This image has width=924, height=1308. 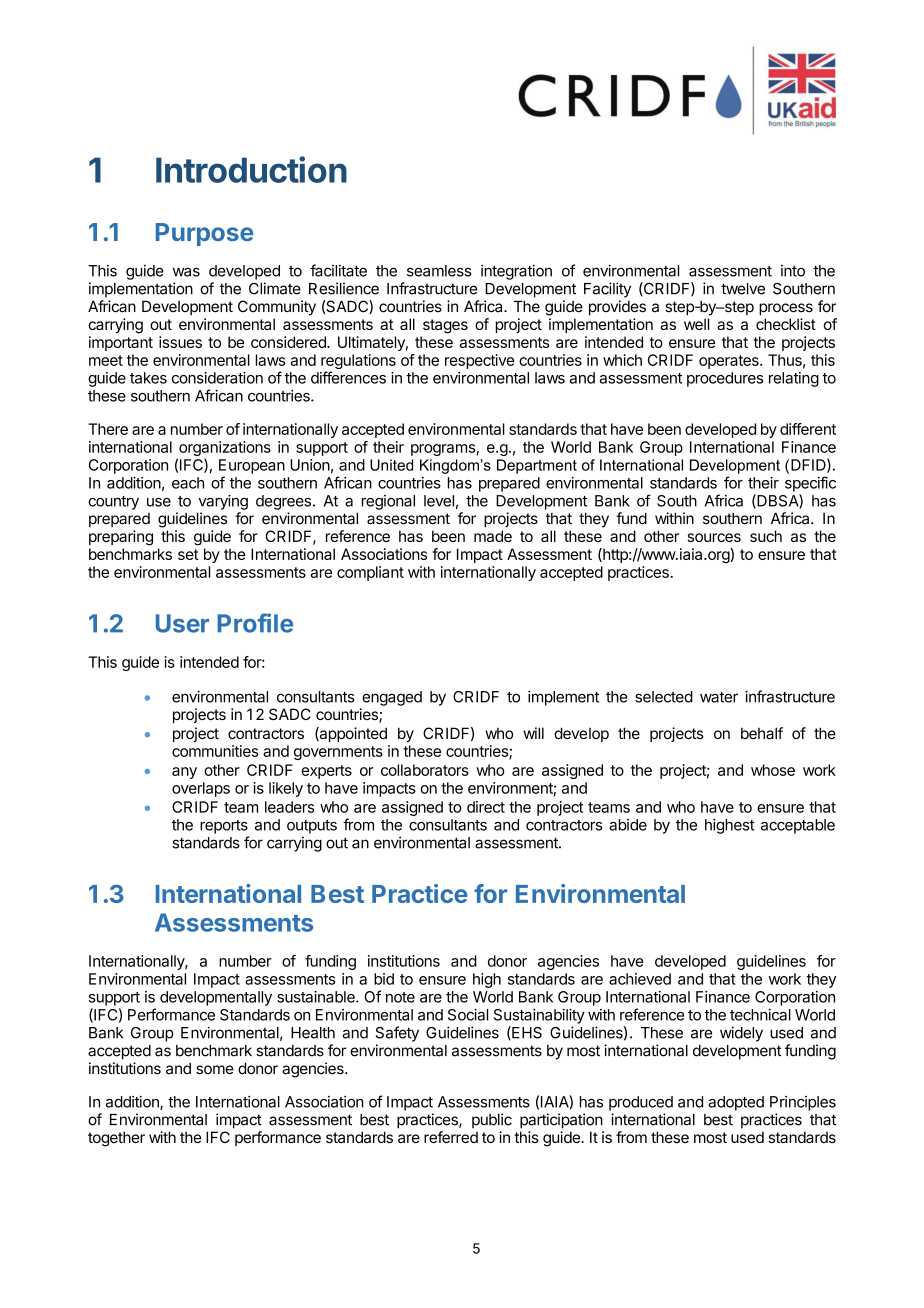 What do you see at coordinates (736, 1103) in the image?
I see `adopted` at bounding box center [736, 1103].
